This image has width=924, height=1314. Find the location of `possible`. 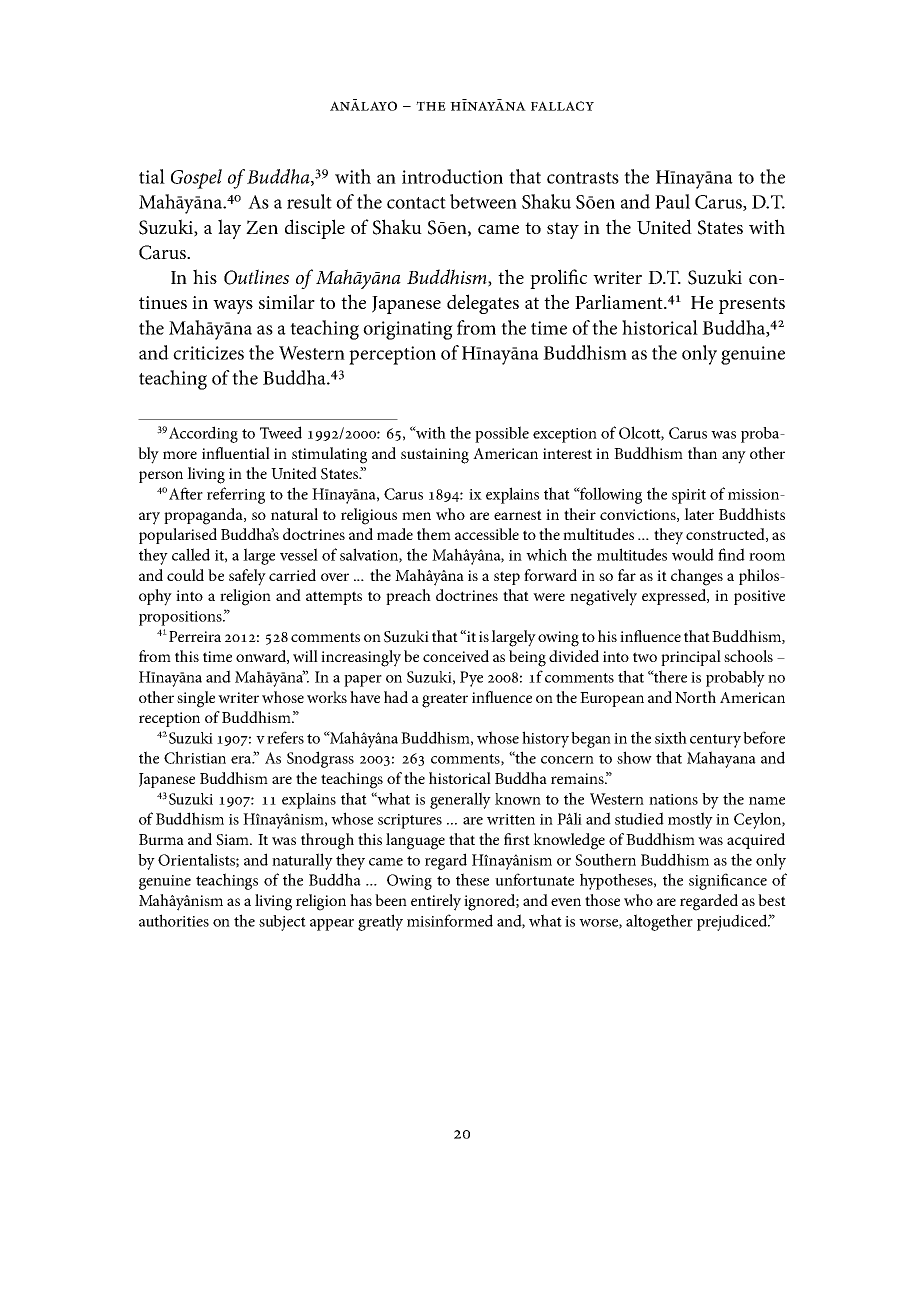

possible is located at coordinates (502, 434).
